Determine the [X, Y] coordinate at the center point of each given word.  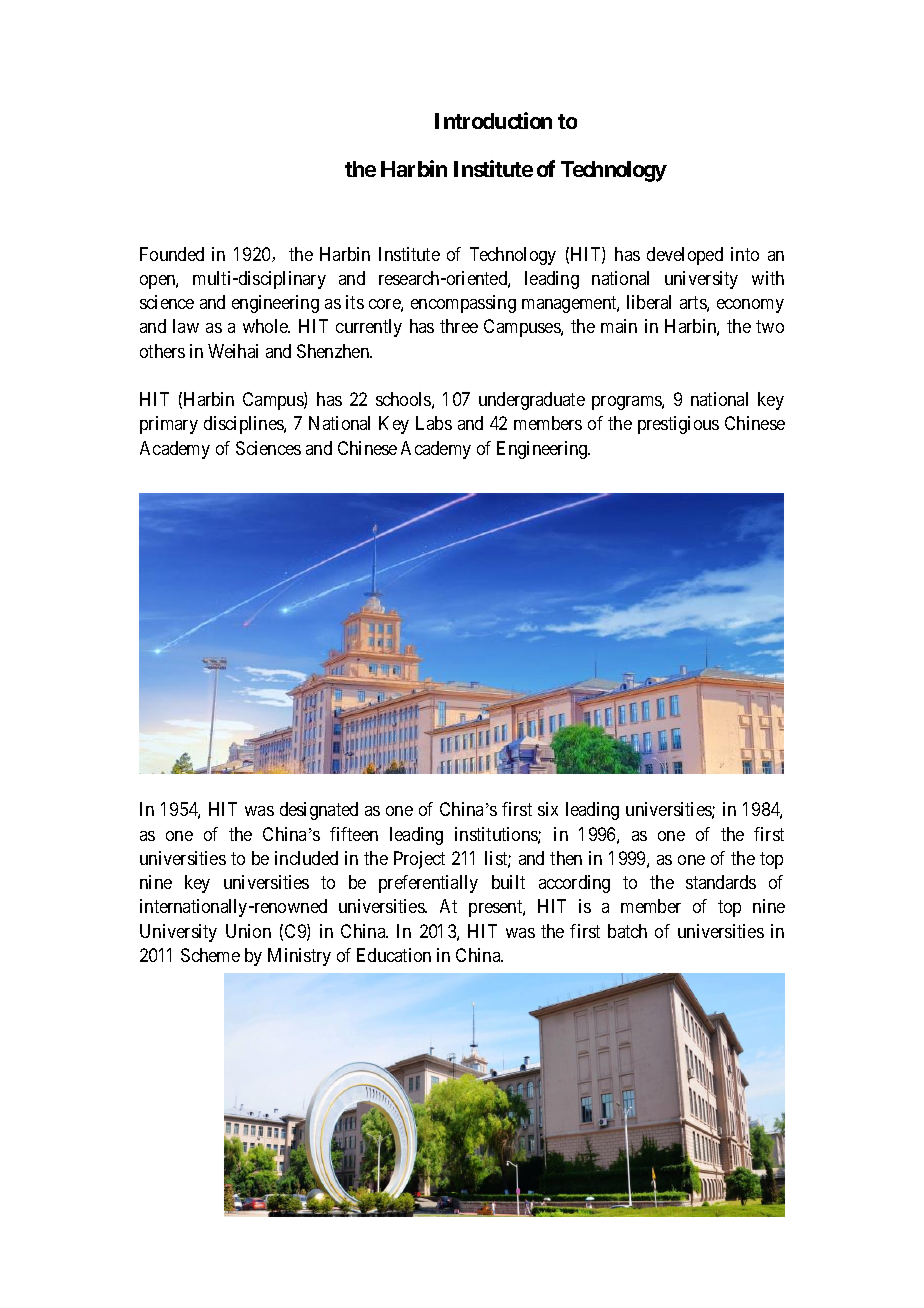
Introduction [493, 120]
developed [685, 256]
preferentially [428, 884]
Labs [434, 423]
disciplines [244, 425]
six [548, 809]
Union [248, 931]
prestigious [678, 425]
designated [319, 811]
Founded [172, 254]
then [566, 858]
